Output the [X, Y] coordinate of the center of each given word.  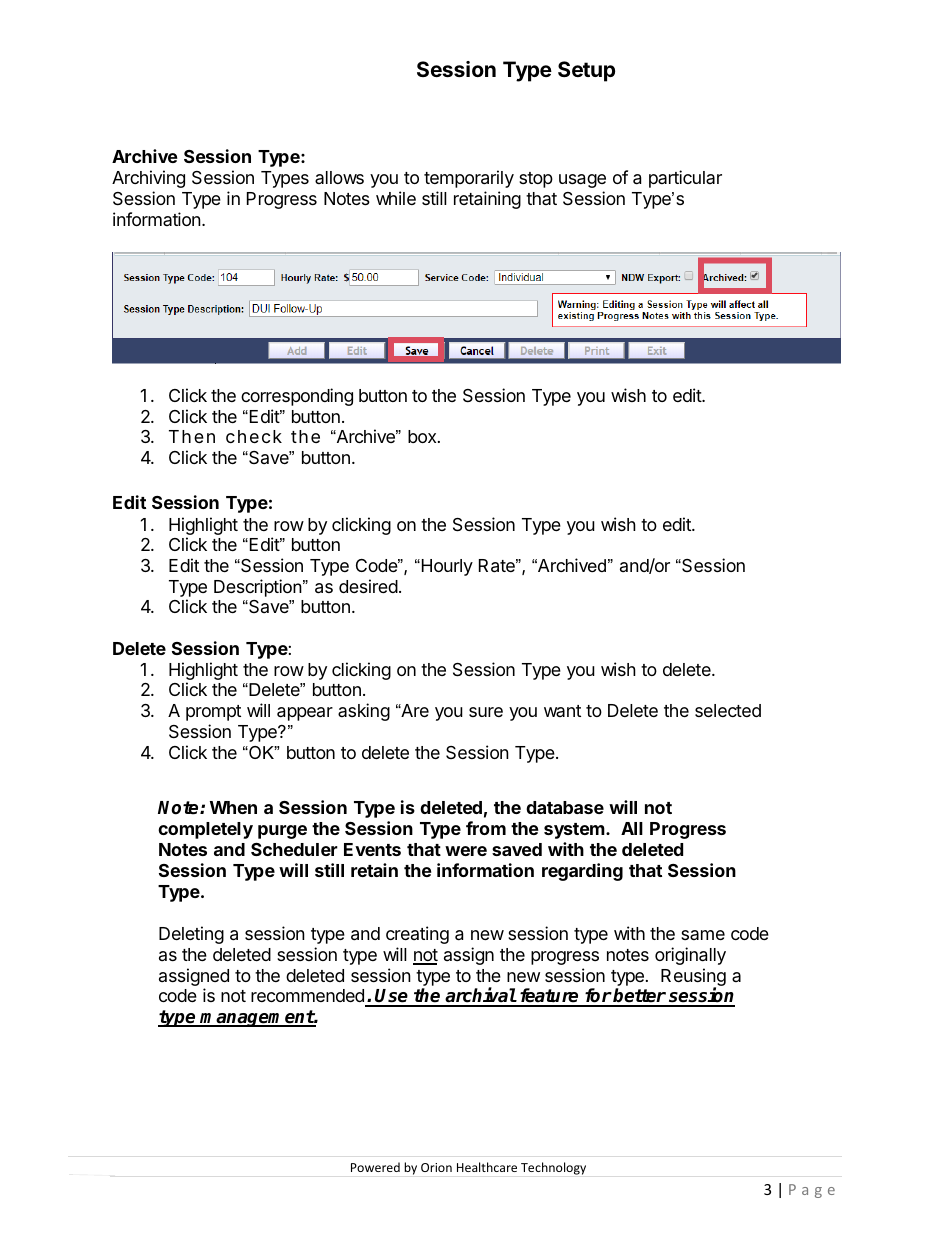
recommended [308, 997]
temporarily [469, 179]
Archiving [148, 179]
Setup [586, 71]
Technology [553, 1168]
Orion [436, 1167]
